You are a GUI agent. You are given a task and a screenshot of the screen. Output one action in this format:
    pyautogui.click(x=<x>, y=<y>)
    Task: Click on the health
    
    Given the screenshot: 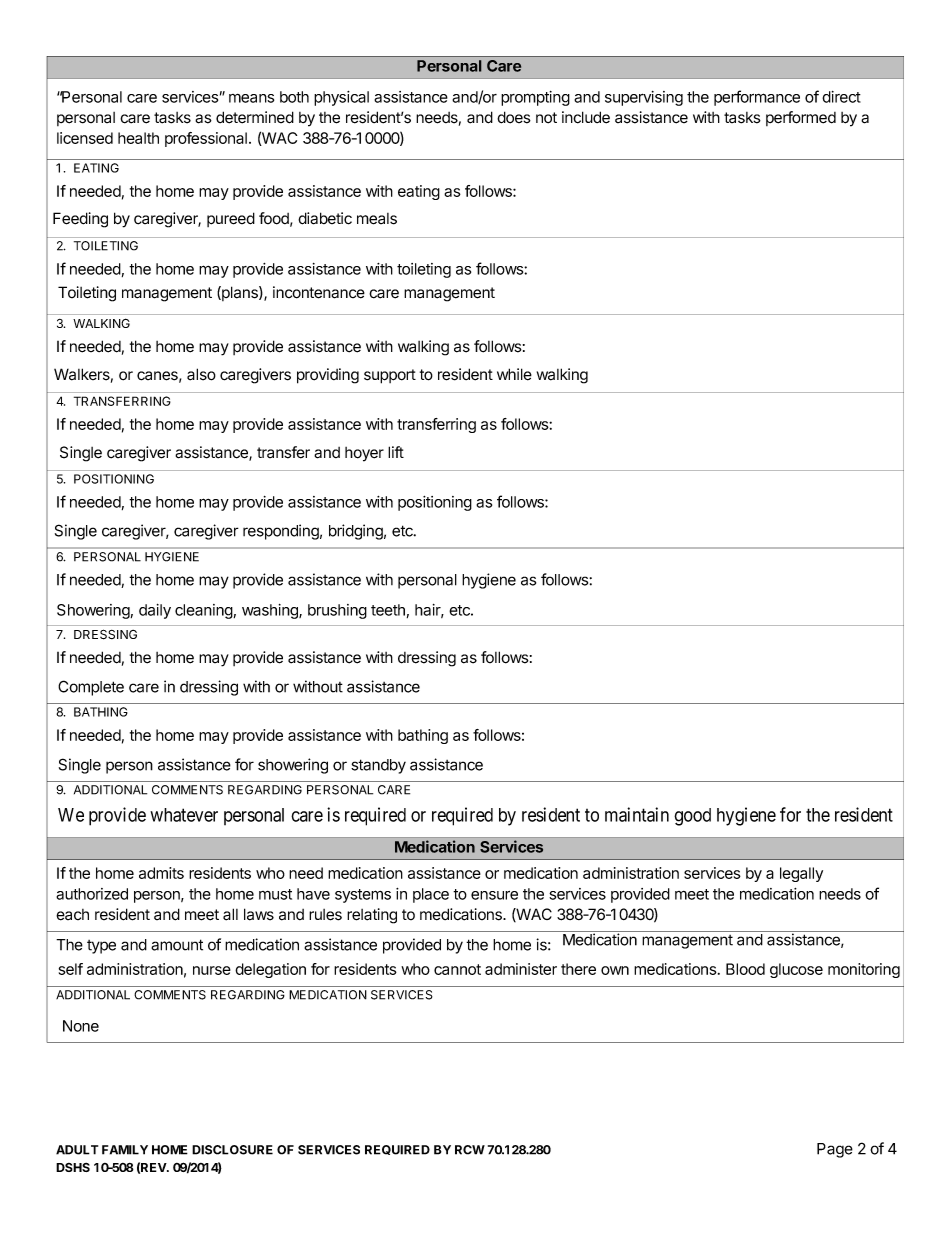 What is the action you would take?
    pyautogui.click(x=138, y=138)
